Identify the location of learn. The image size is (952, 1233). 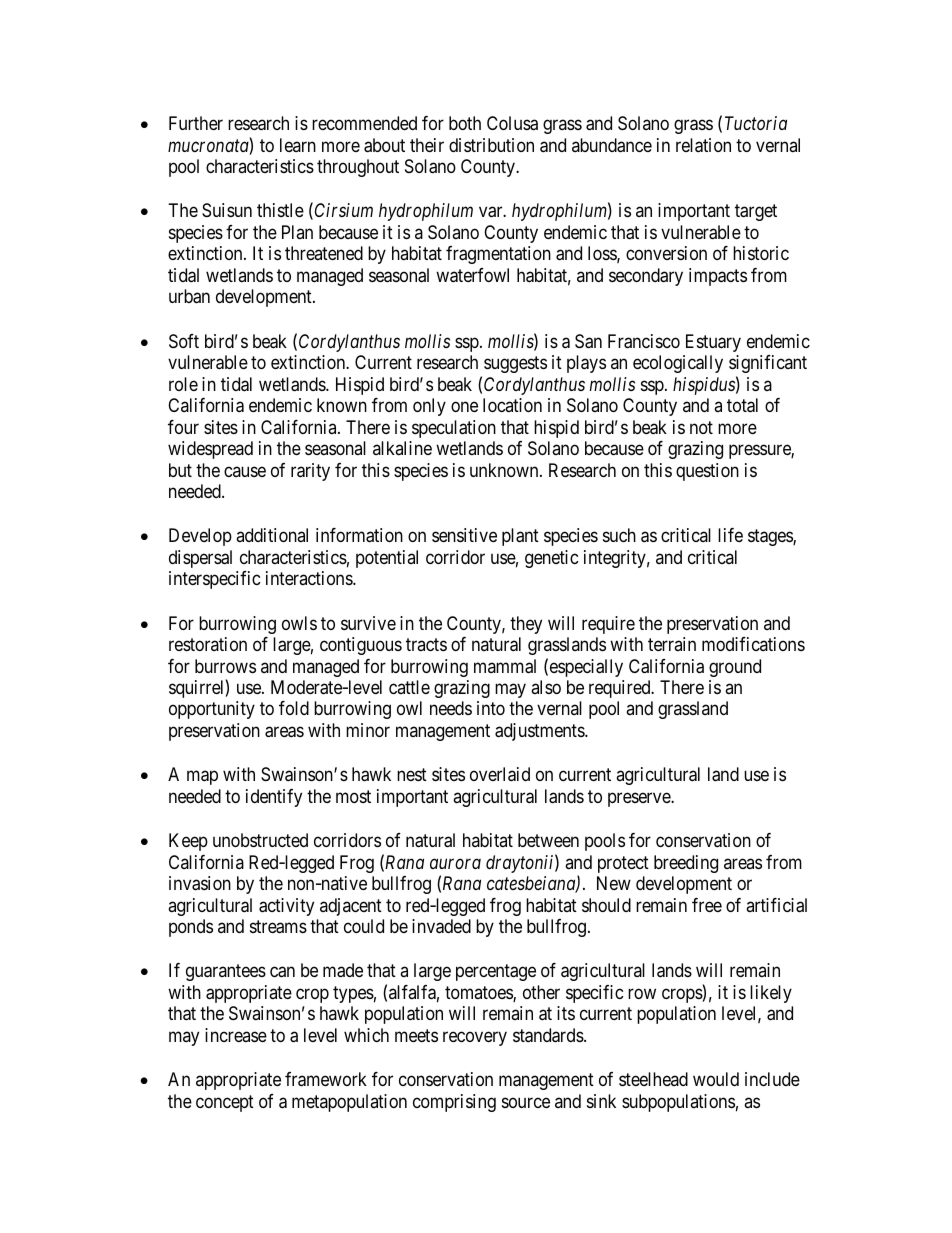
(298, 145).
